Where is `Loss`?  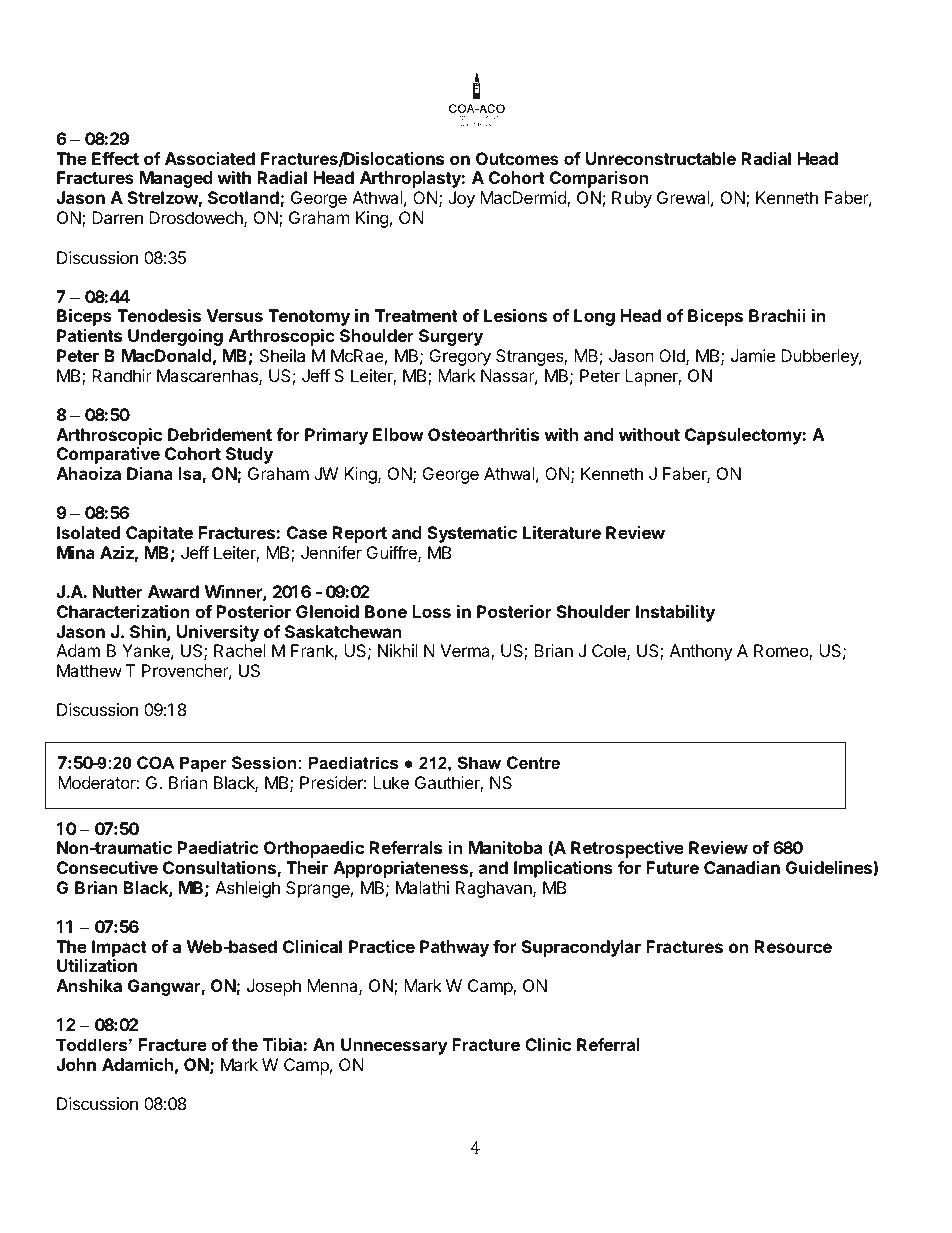 Loss is located at coordinates (431, 611).
